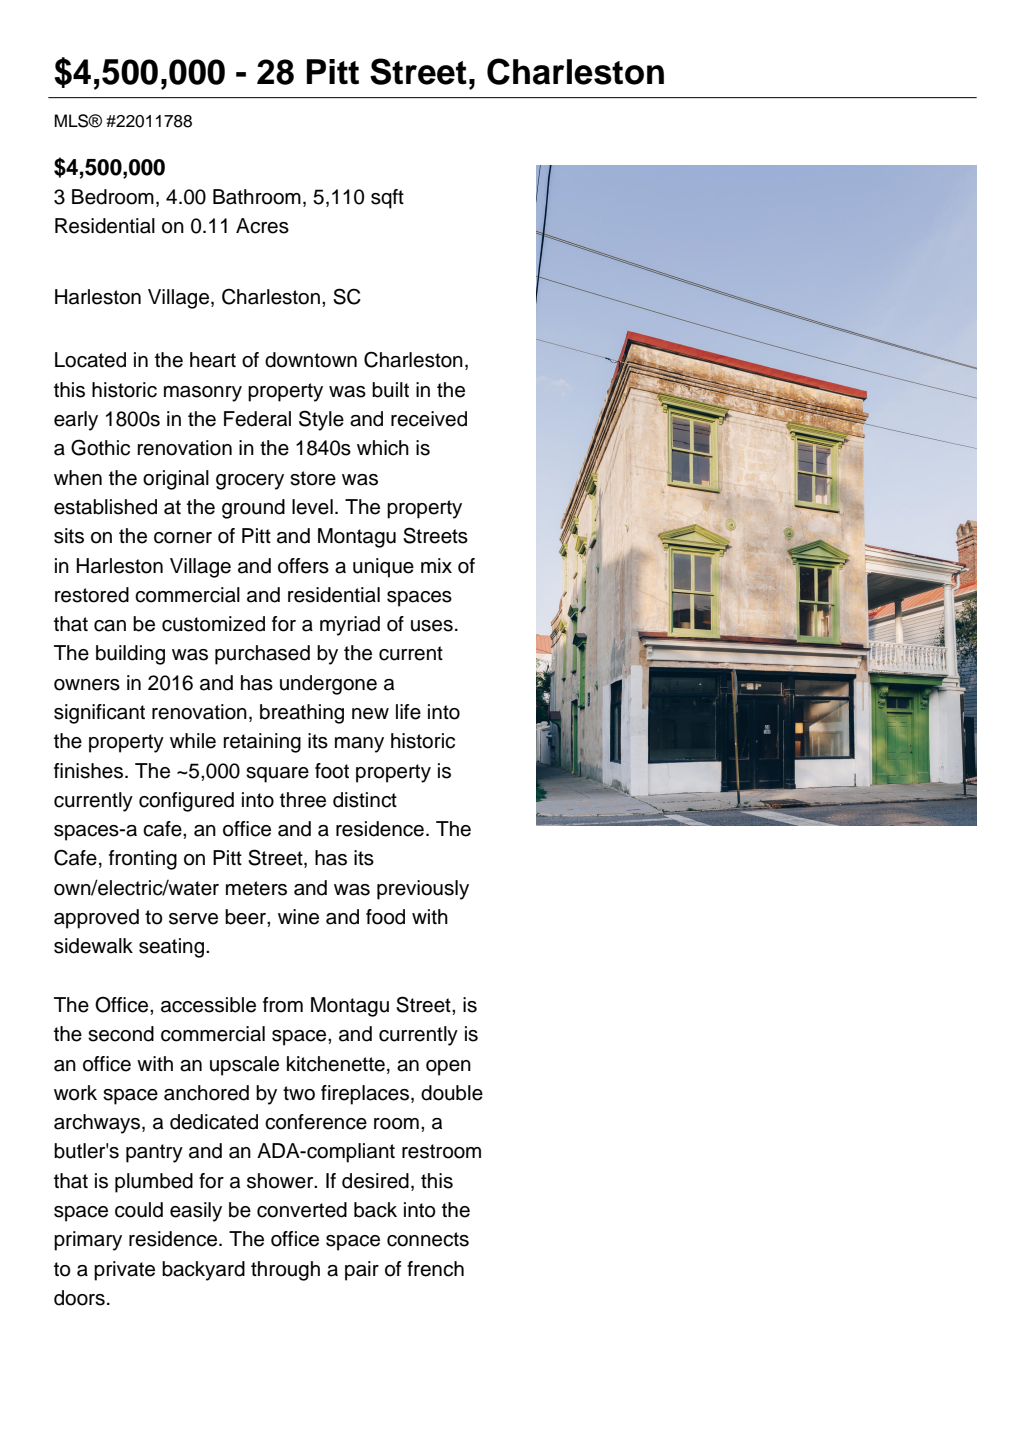 The width and height of the image is (1025, 1450). What do you see at coordinates (390, 390) in the image?
I see `built` at bounding box center [390, 390].
